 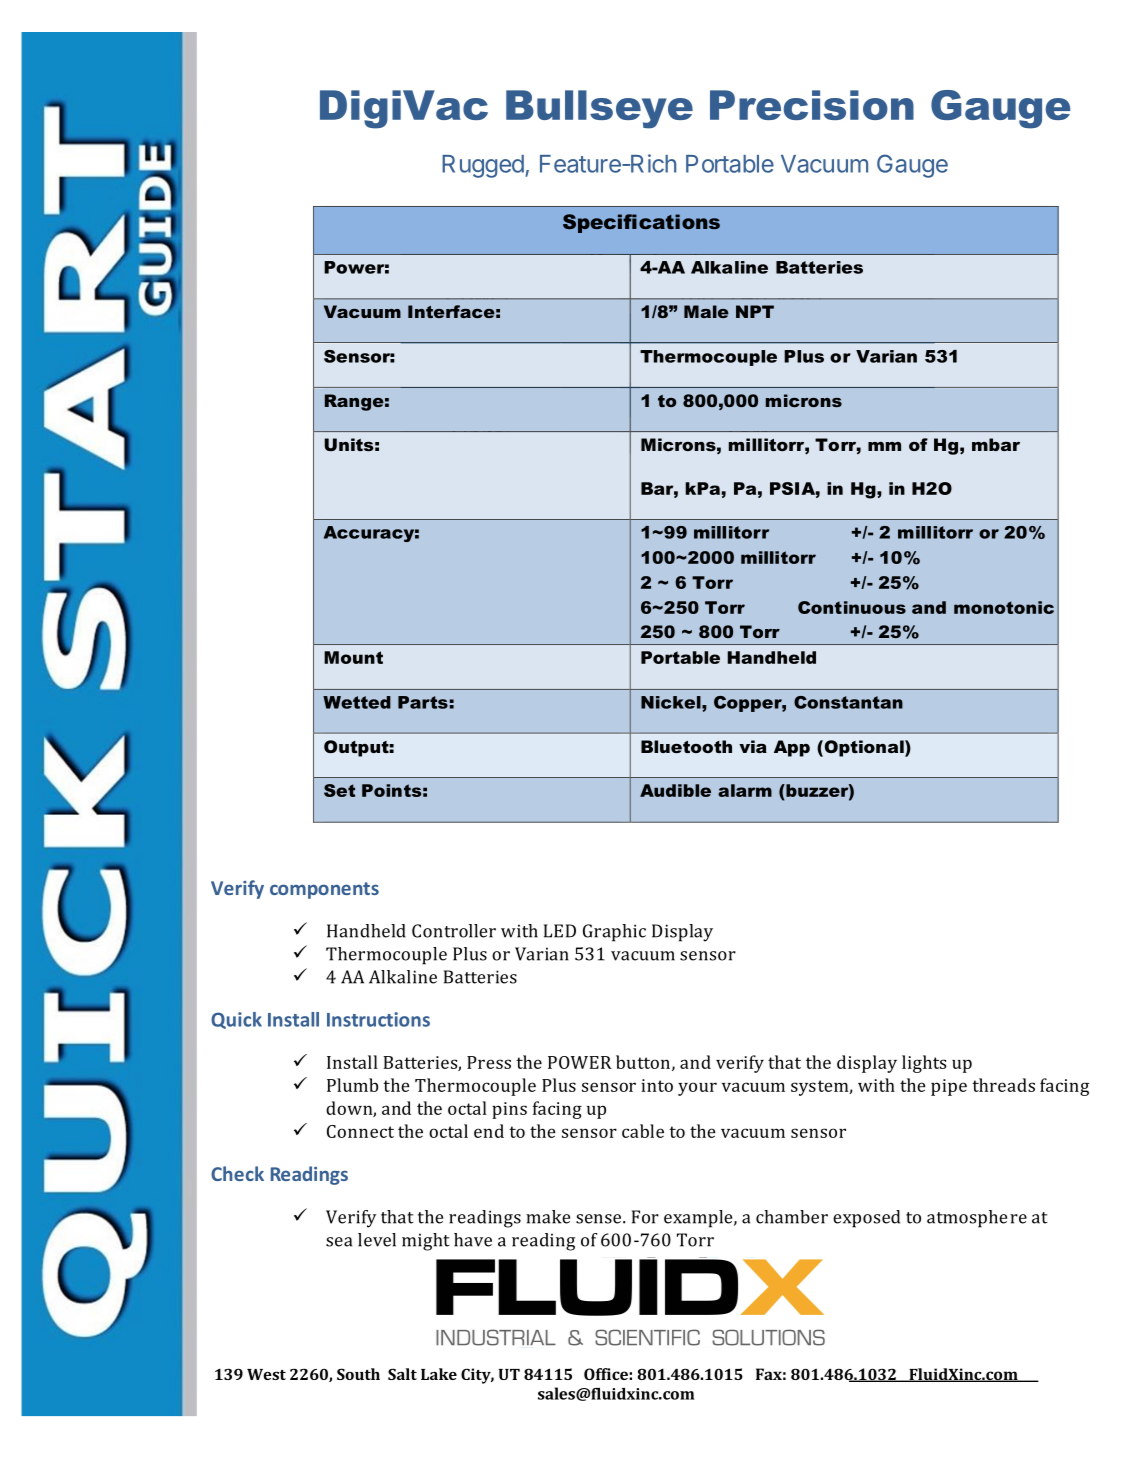 What do you see at coordinates (358, 1374) in the document?
I see `South` at bounding box center [358, 1374].
